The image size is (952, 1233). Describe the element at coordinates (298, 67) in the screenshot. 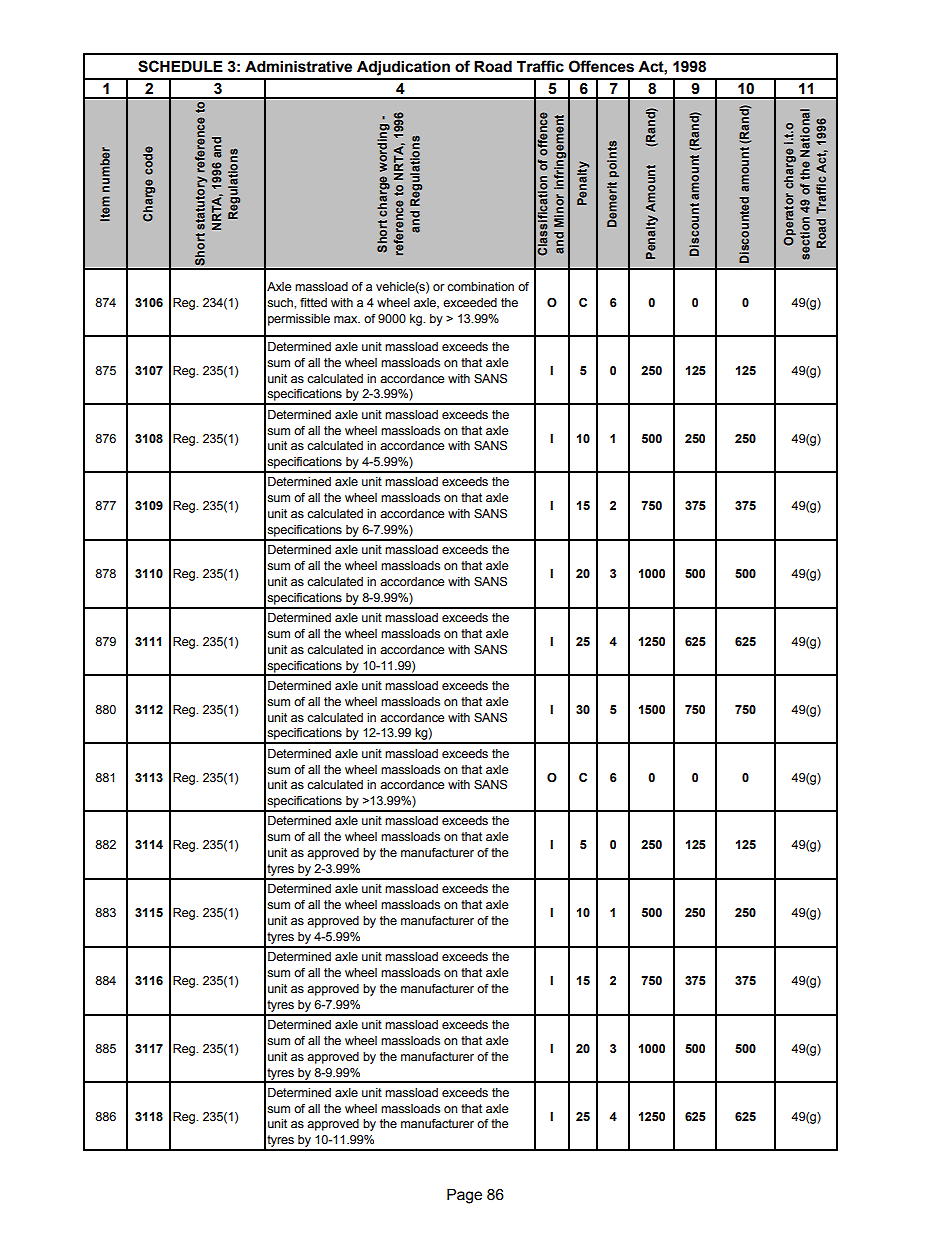

I see `Administrative` at that location.
